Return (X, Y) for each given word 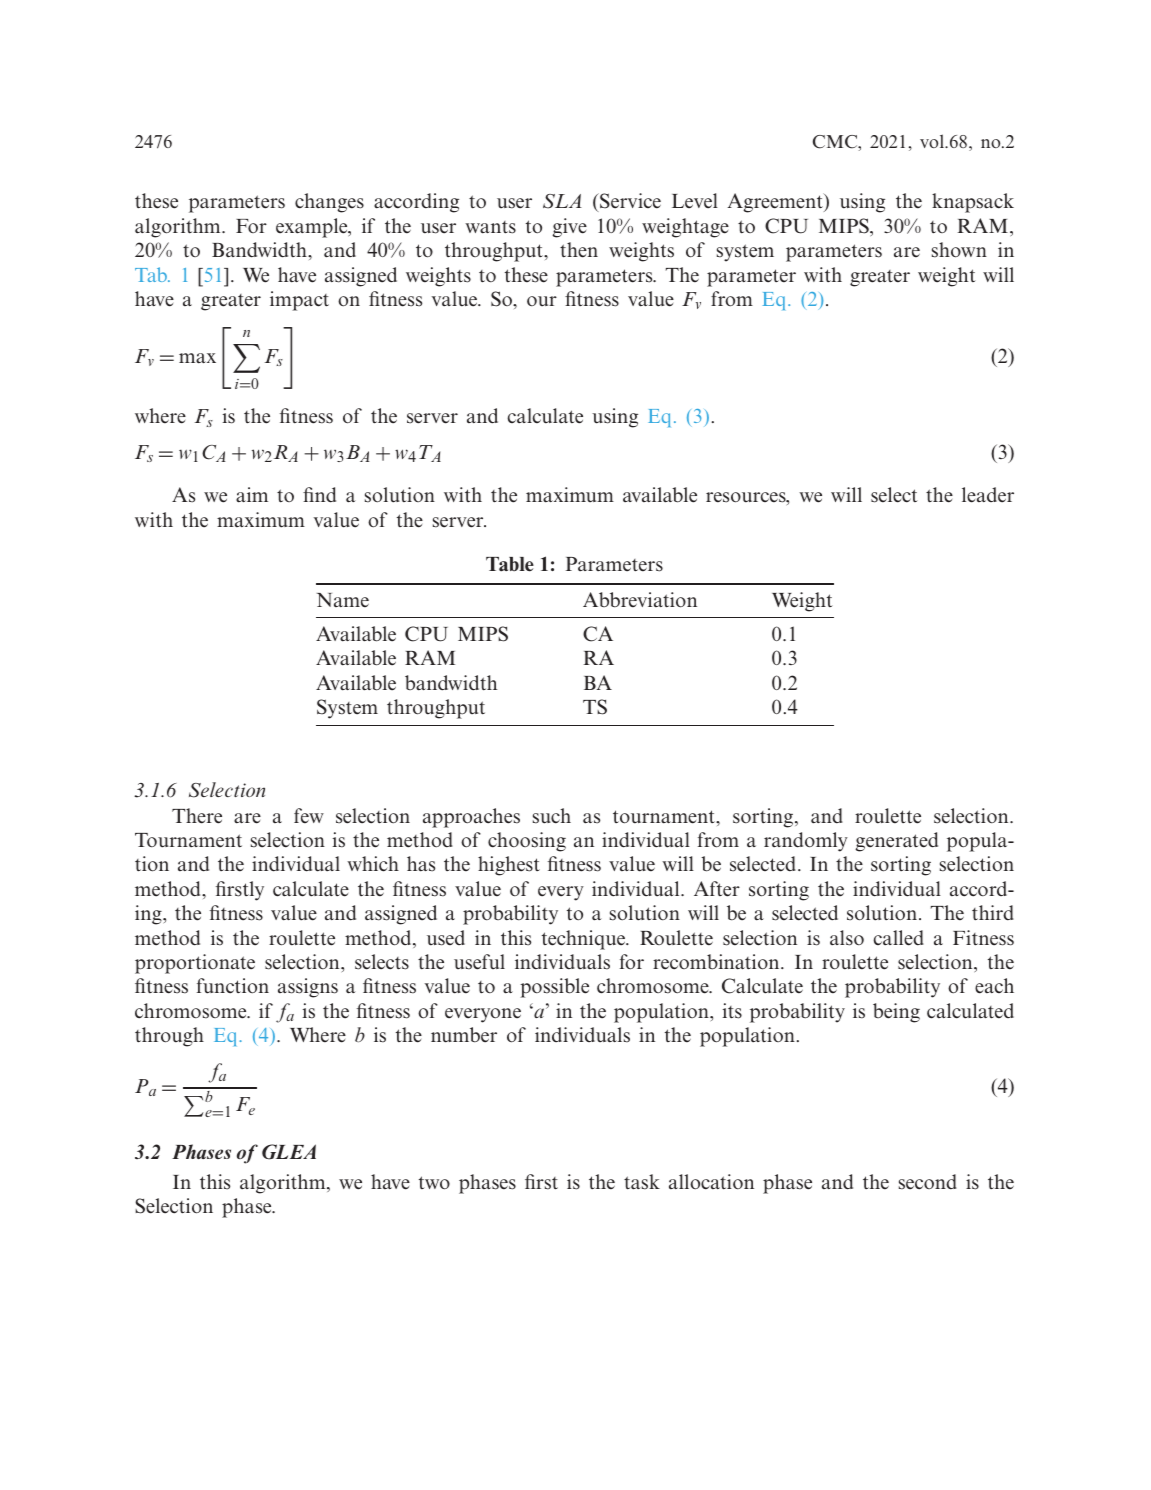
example (313, 228)
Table (510, 564)
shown (959, 250)
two (434, 1183)
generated (896, 842)
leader (988, 495)
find (319, 495)
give (569, 228)
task (642, 1182)
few (309, 816)
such (552, 816)
